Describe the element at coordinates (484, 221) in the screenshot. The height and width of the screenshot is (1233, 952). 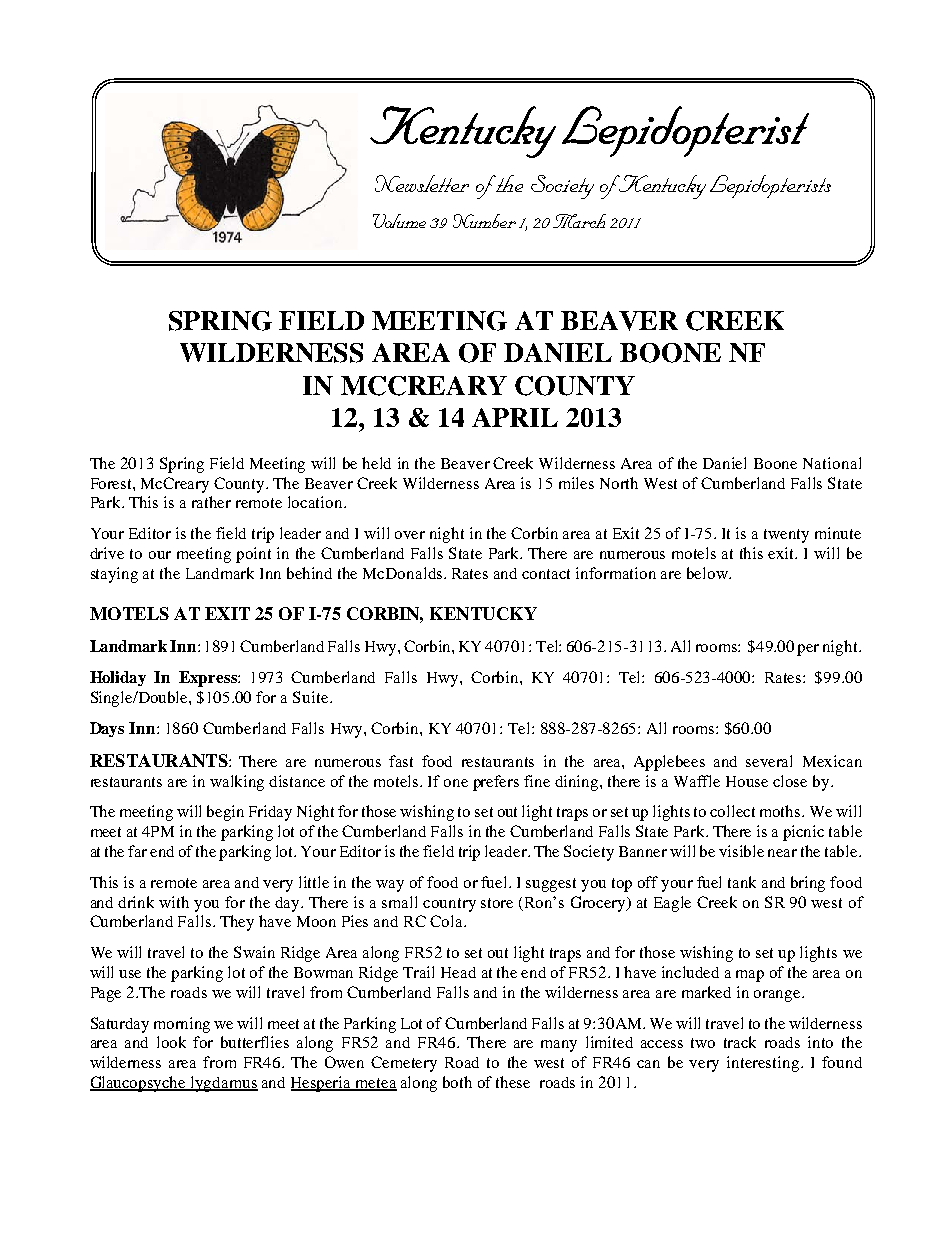
I see `Number` at that location.
